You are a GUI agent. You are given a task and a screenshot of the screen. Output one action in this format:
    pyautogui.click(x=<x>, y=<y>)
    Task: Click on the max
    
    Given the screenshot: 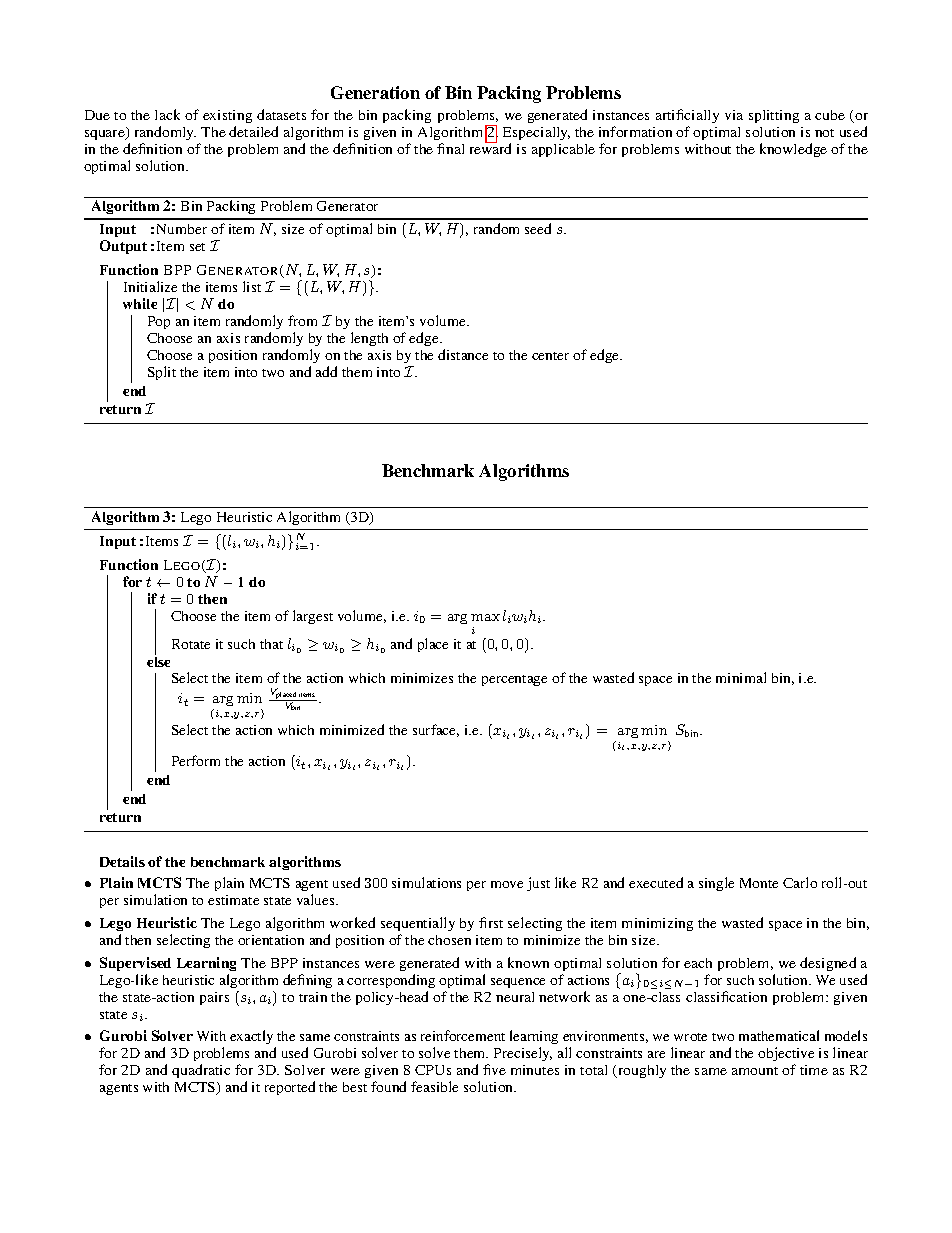 What is the action you would take?
    pyautogui.click(x=485, y=617)
